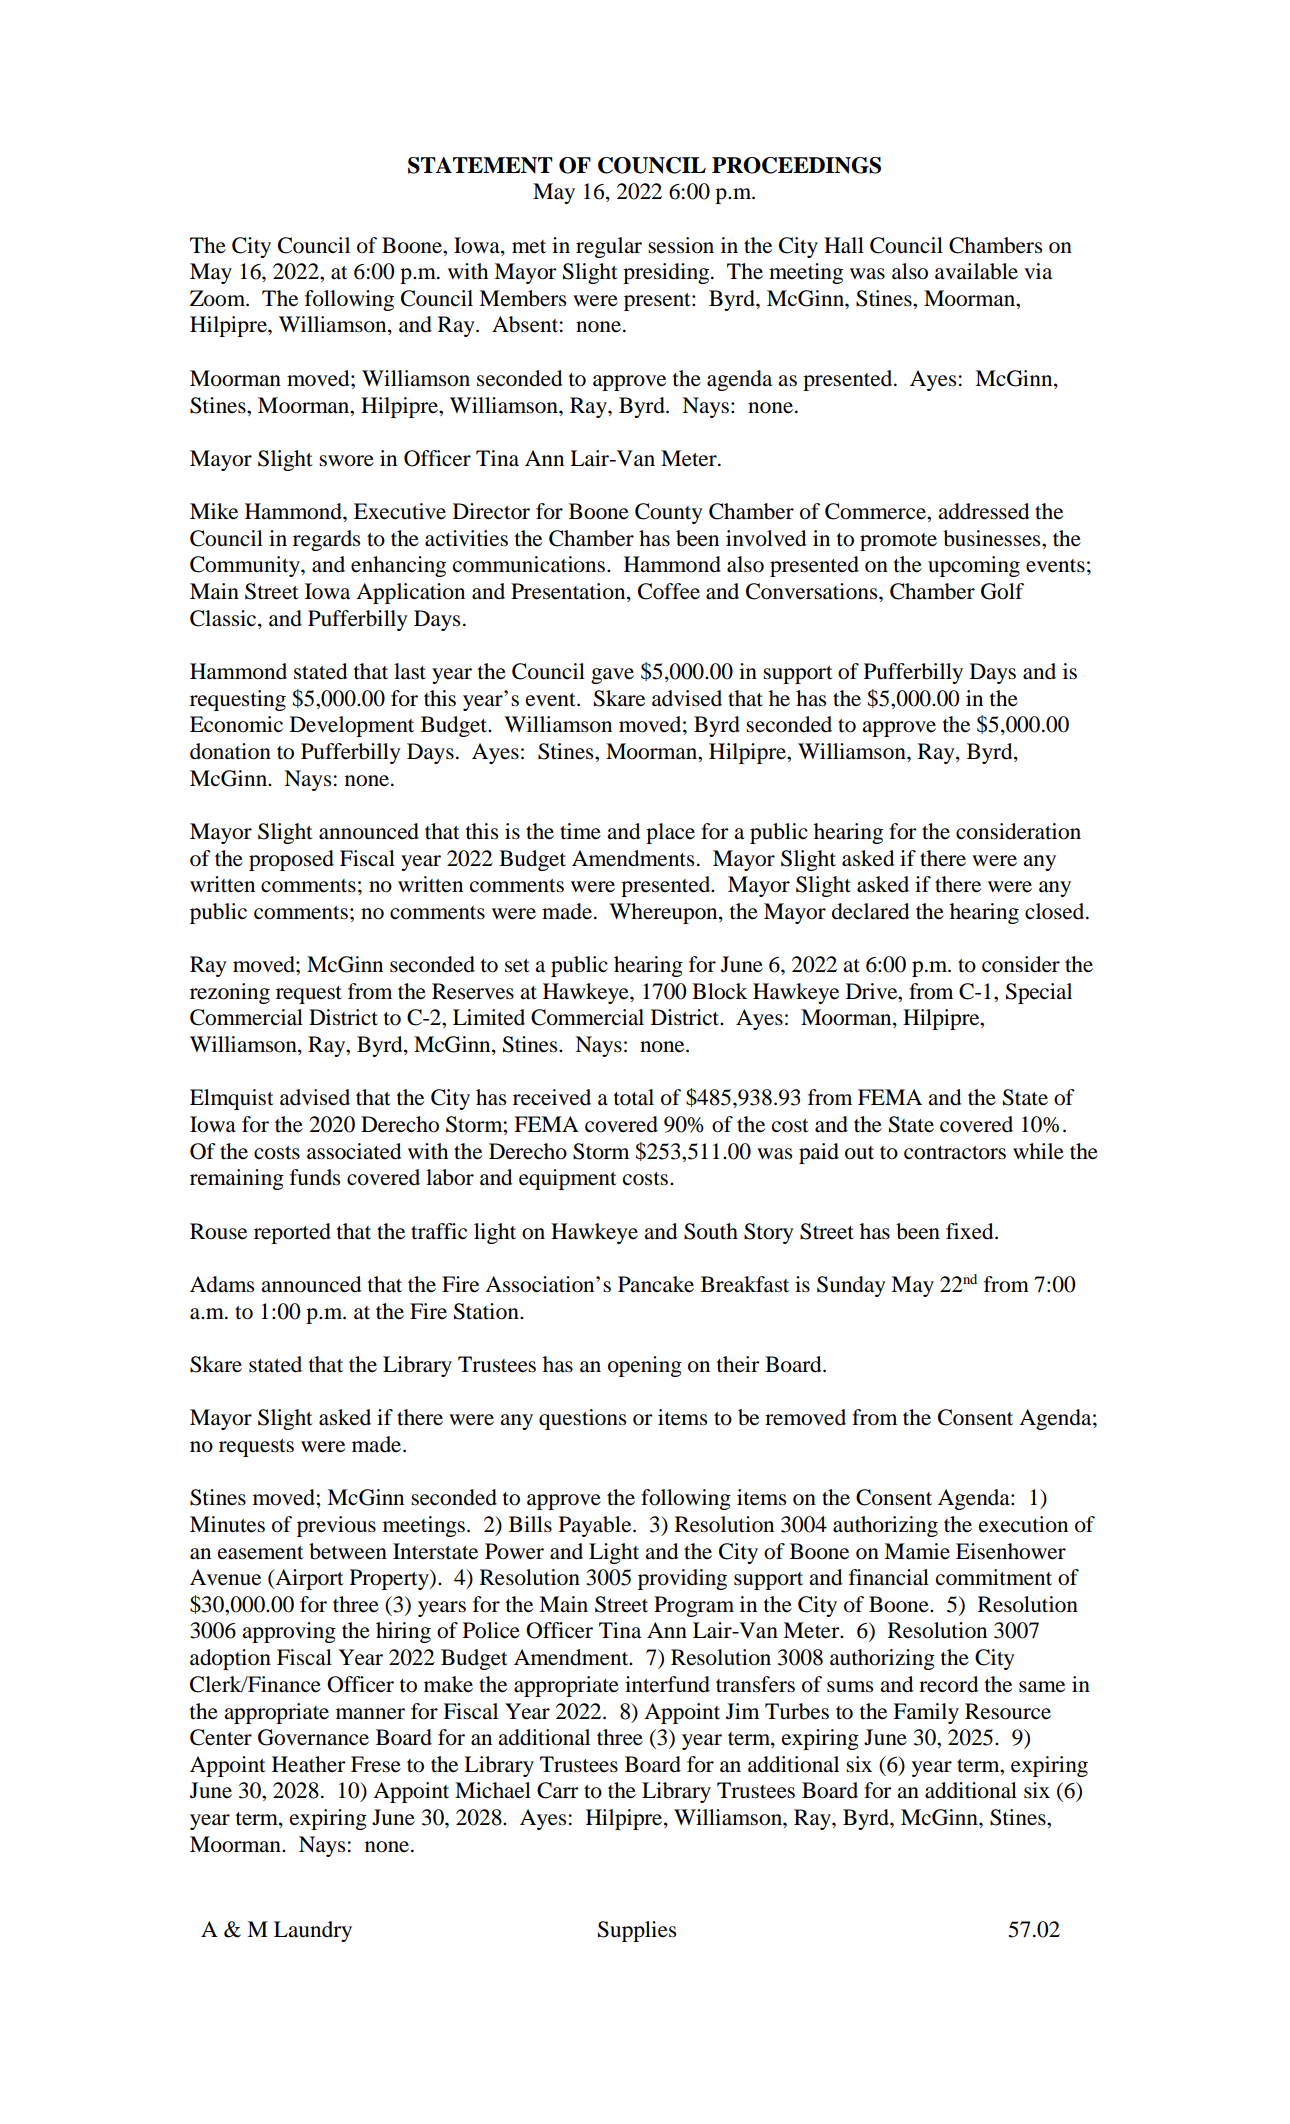 This page has height=2124, width=1290. I want to click on regular, so click(609, 247).
